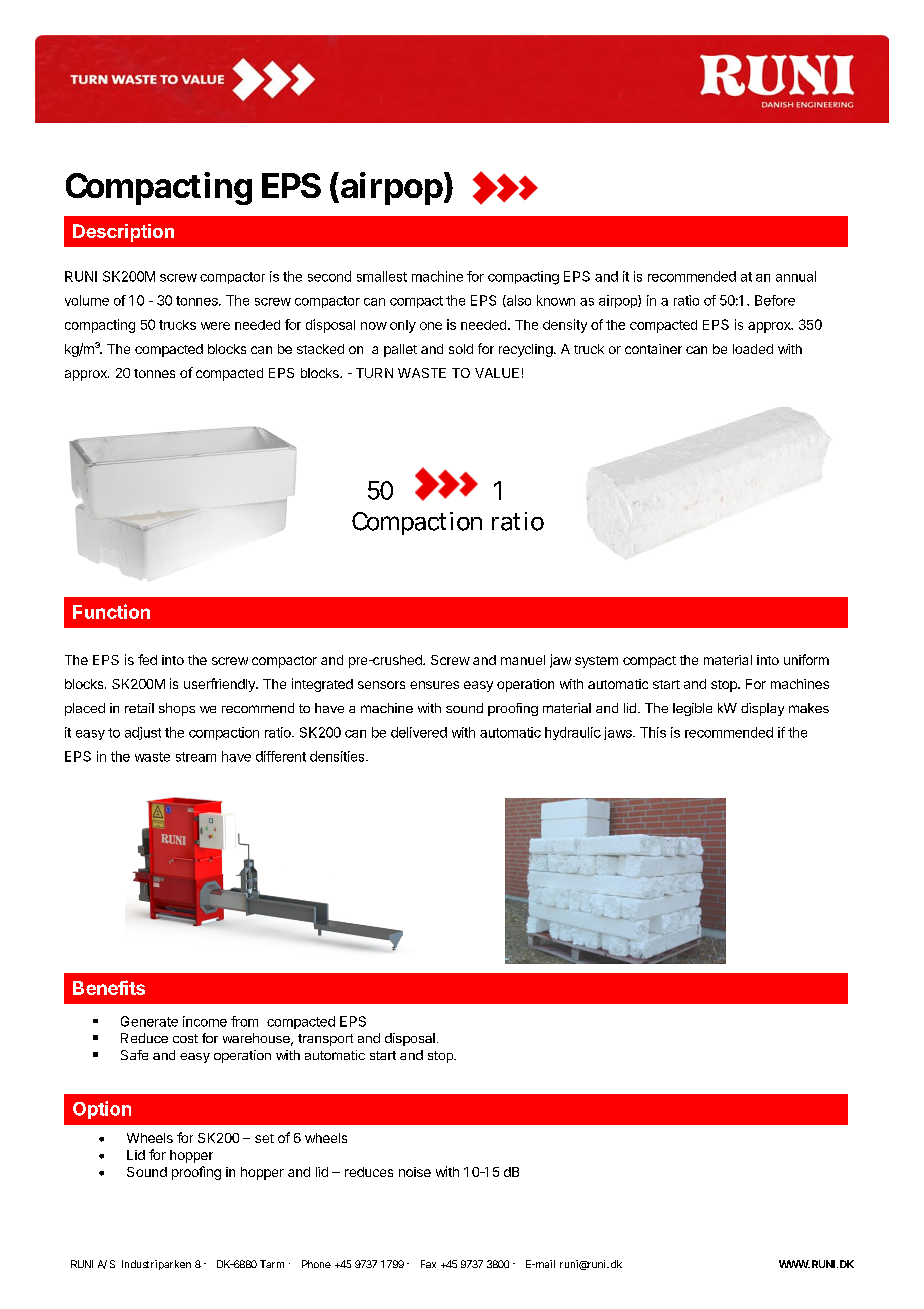 This screenshot has height=1309, width=924. What do you see at coordinates (316, 1264) in the screenshot?
I see `Phone` at bounding box center [316, 1264].
